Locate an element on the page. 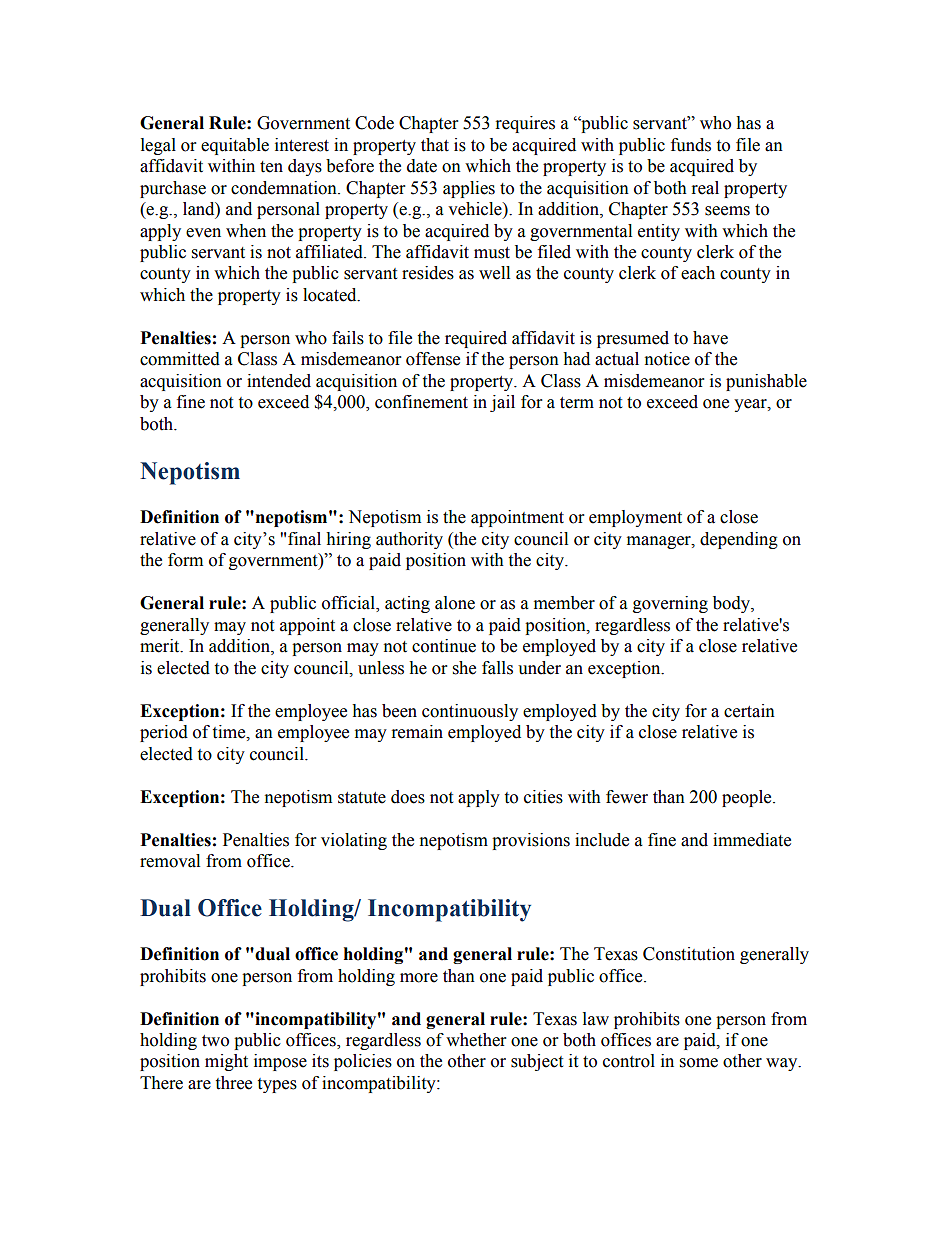 Image resolution: width=952 pixels, height=1233 pixels. form is located at coordinates (185, 560).
